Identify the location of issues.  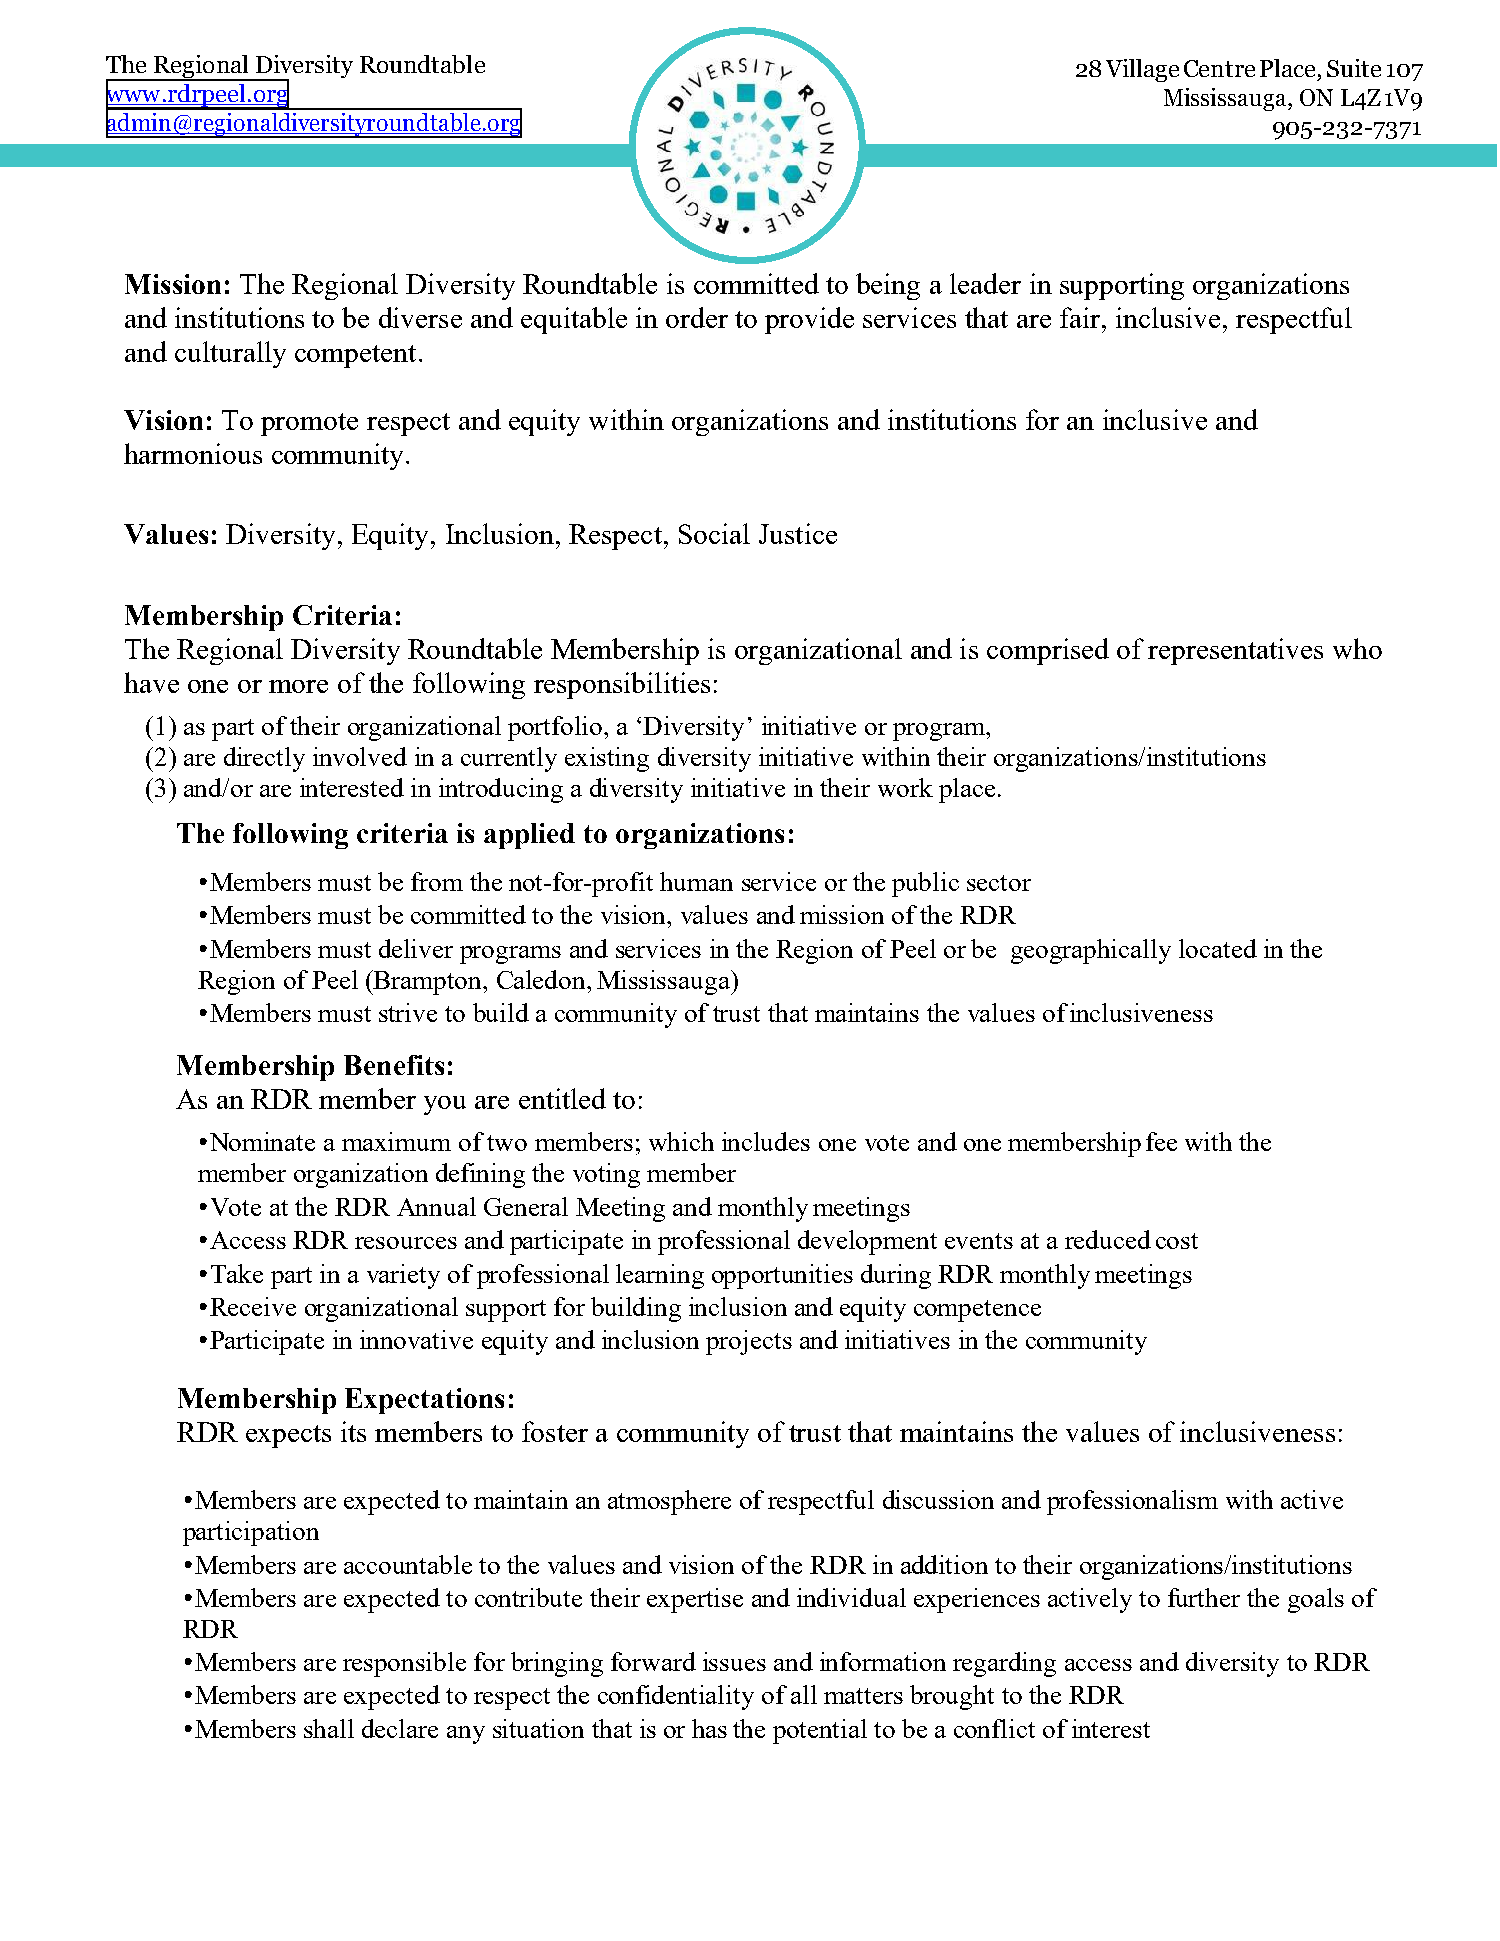
(734, 1661).
